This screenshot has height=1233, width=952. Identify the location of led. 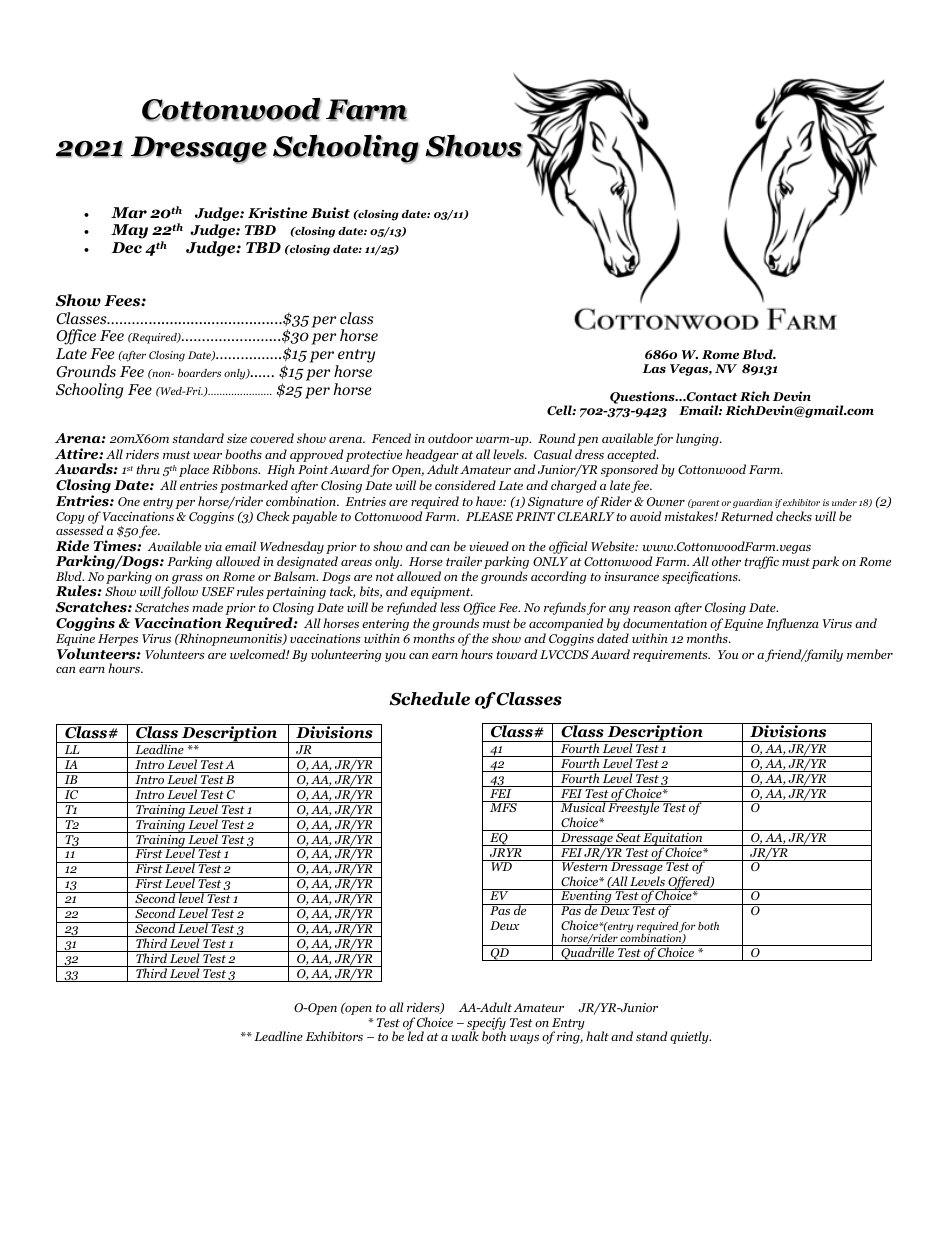
(415, 1035).
